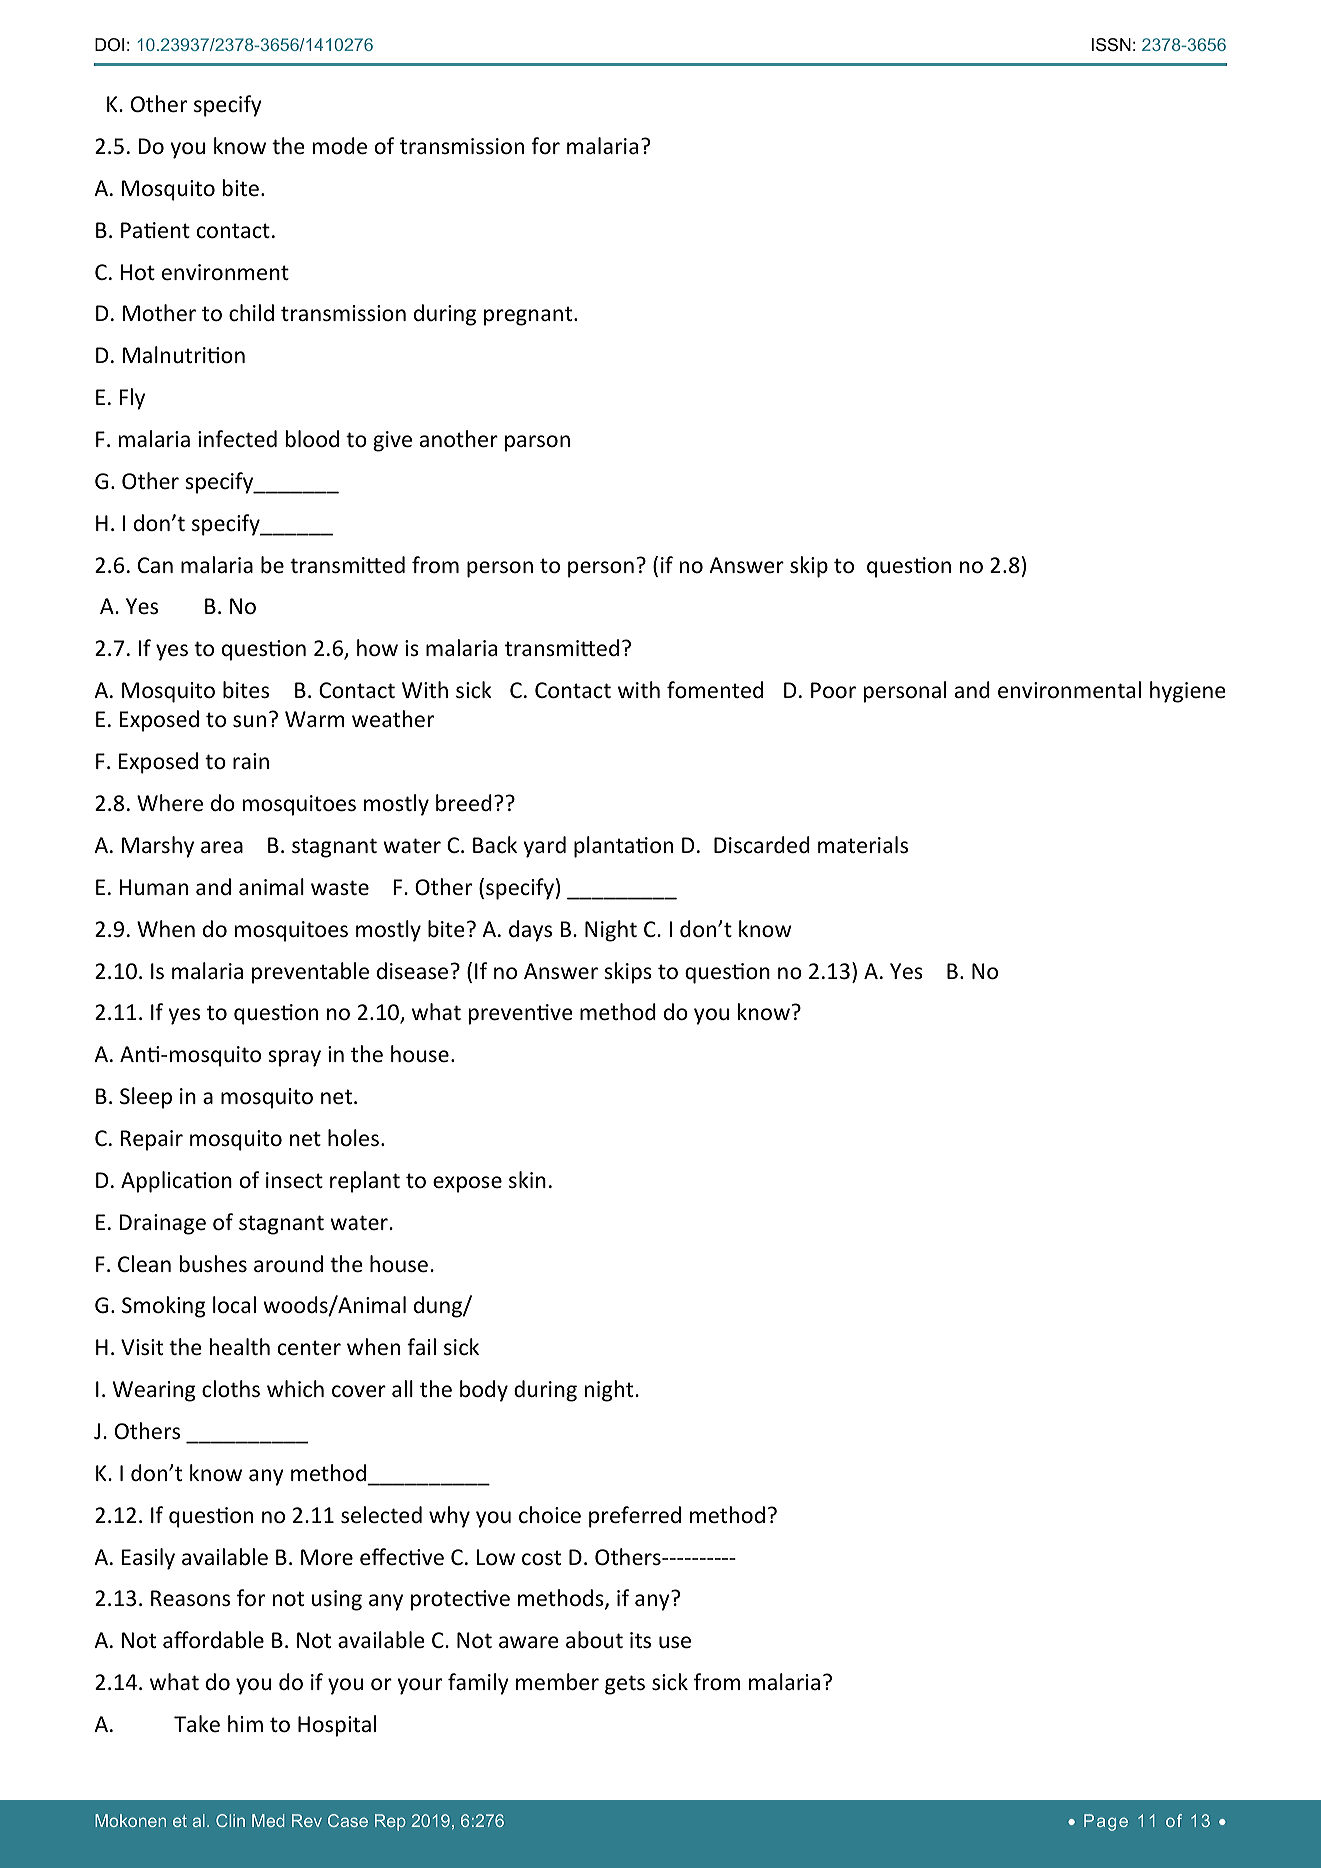 The width and height of the page is (1321, 1868). I want to click on sun, so click(249, 721).
